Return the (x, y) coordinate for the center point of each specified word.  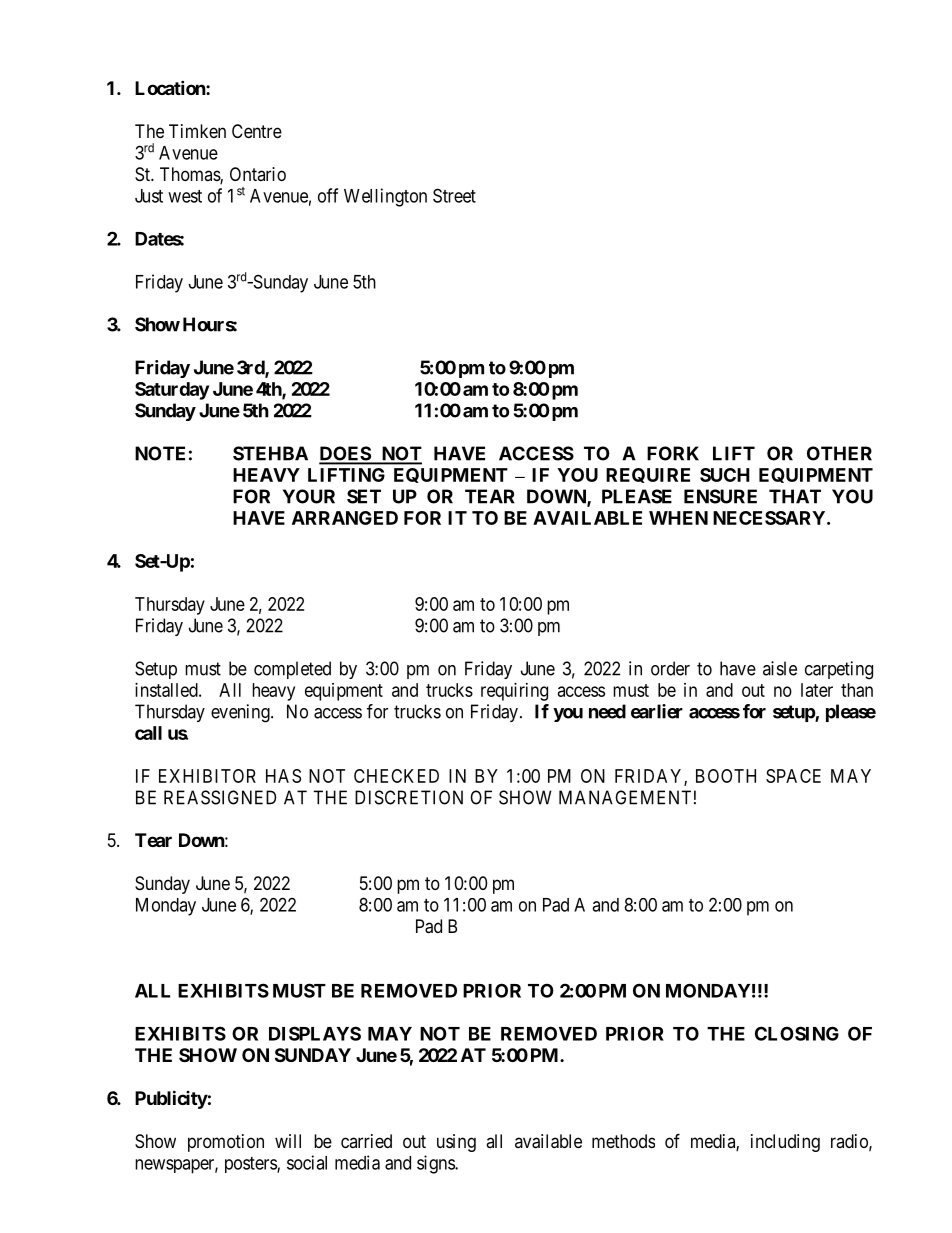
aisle (780, 668)
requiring (514, 692)
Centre (257, 131)
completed (292, 670)
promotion (226, 1143)
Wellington (385, 197)
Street (454, 195)
